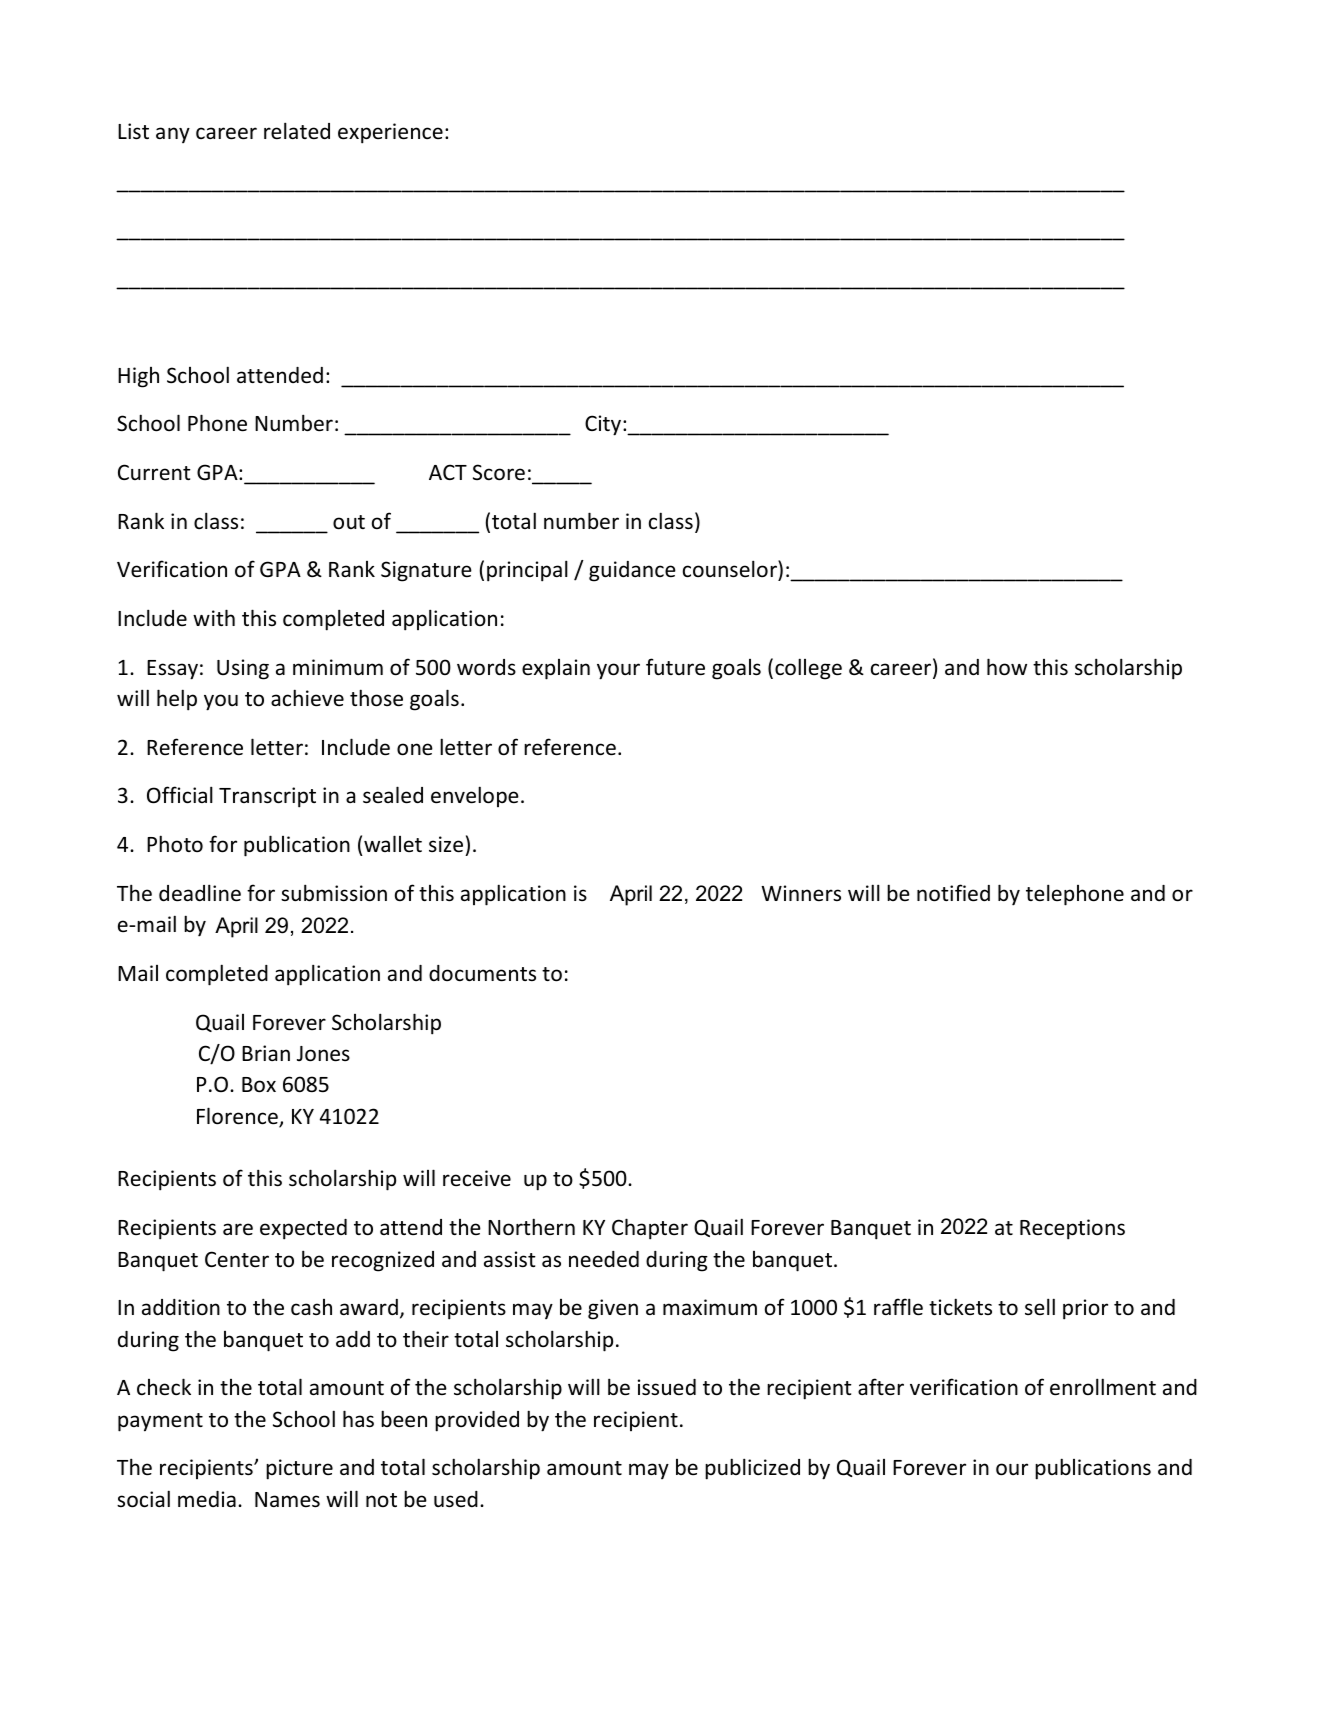  I want to click on issued, so click(667, 1387).
